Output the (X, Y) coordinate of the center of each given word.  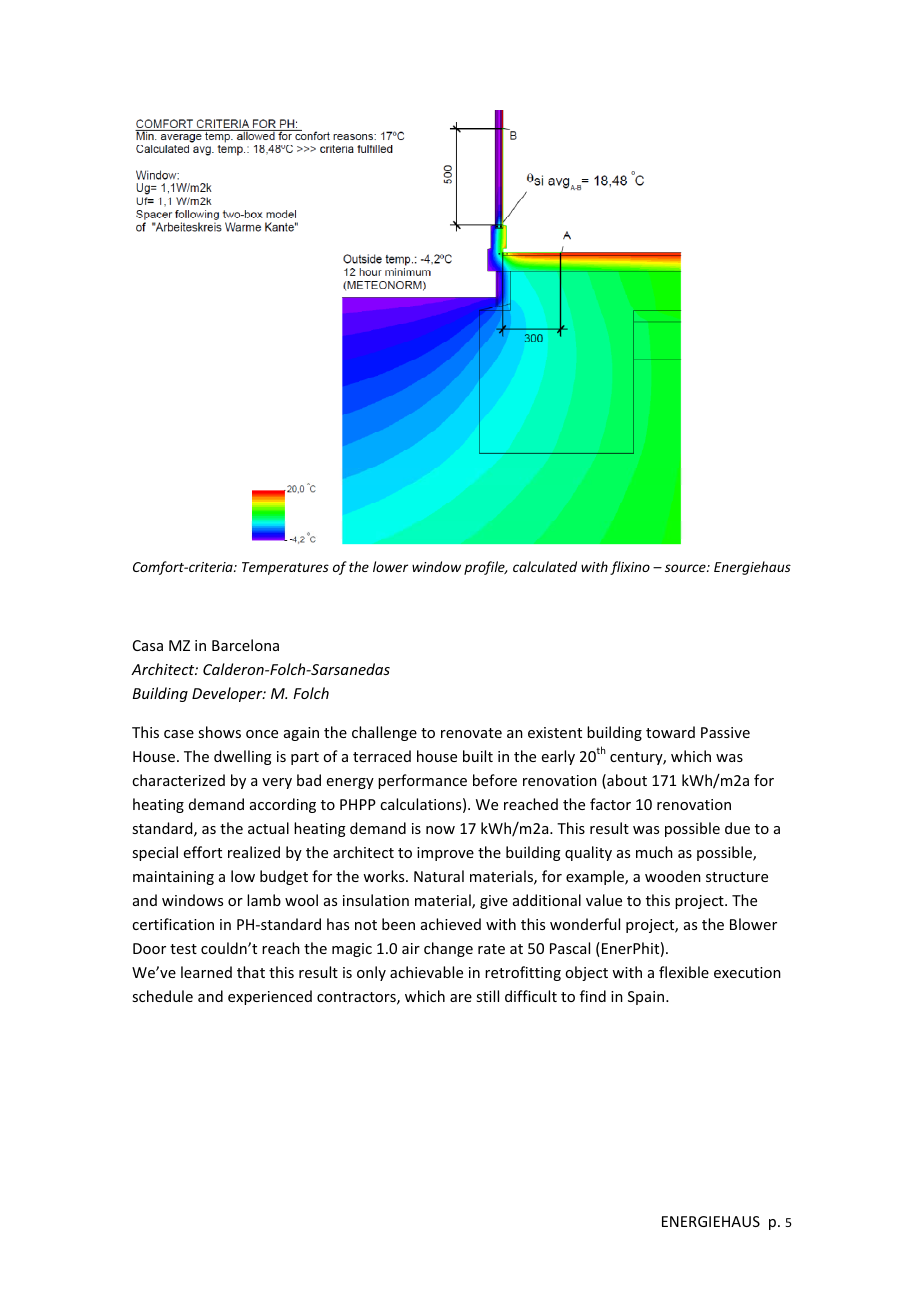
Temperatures (285, 568)
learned (206, 972)
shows (219, 732)
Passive (725, 732)
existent (555, 732)
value (604, 900)
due (737, 828)
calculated (545, 566)
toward (670, 732)
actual (268, 828)
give (494, 902)
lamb (264, 900)
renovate (471, 733)
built (478, 756)
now (440, 830)
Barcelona (245, 645)
